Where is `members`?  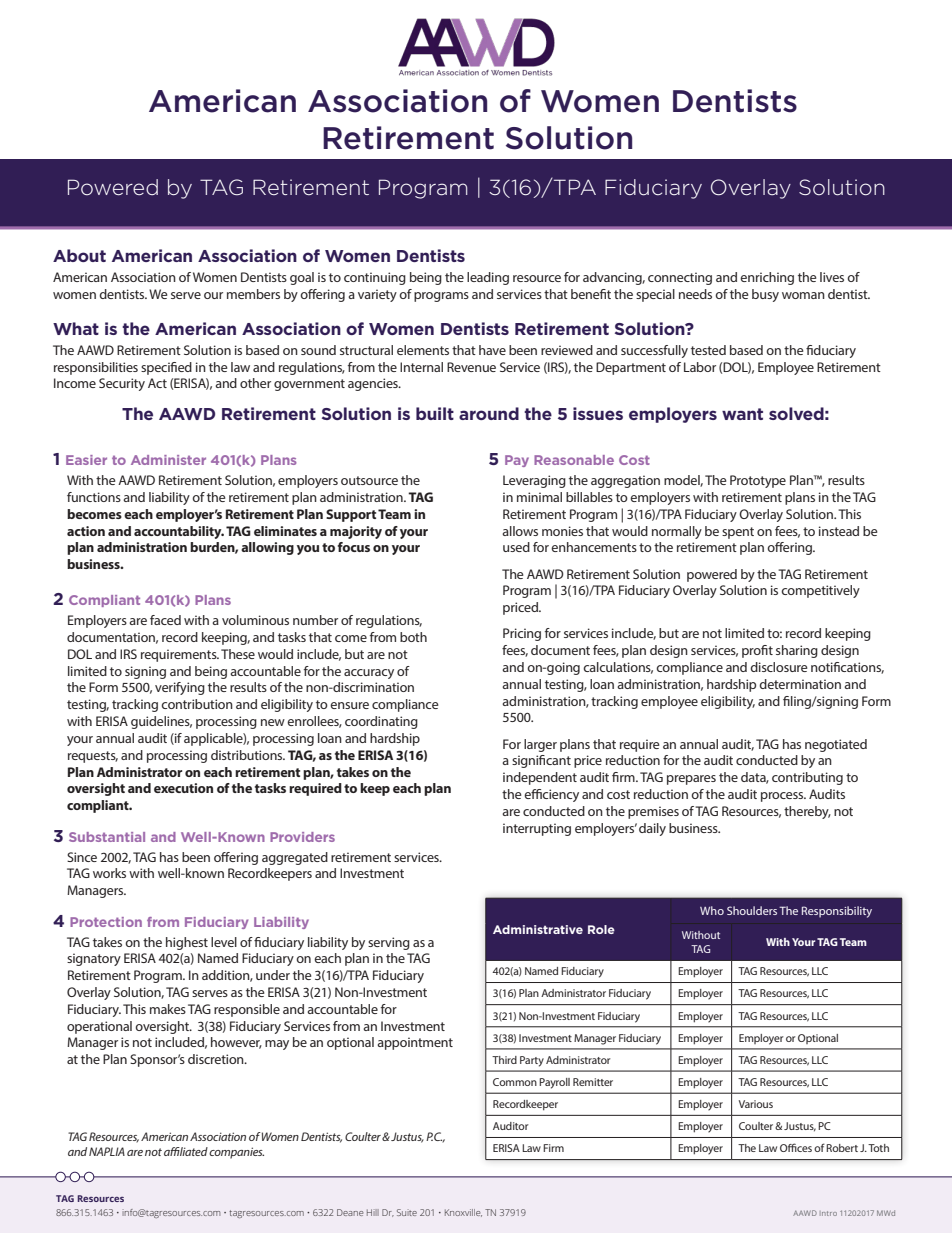
members is located at coordinates (253, 294).
